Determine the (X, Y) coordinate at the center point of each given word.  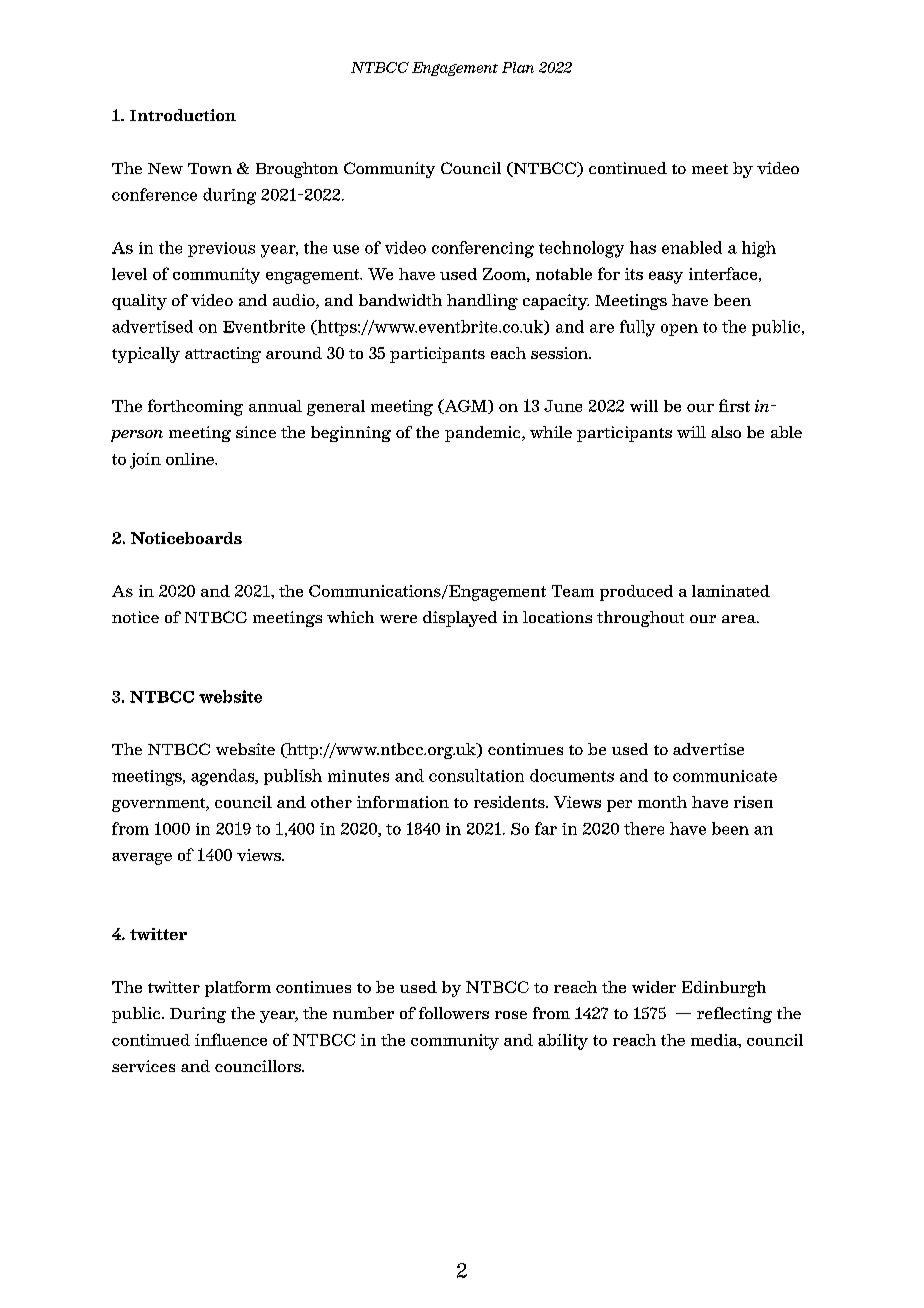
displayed (460, 619)
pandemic (484, 434)
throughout (640, 619)
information (403, 802)
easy (666, 277)
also (726, 432)
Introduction (183, 115)
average (142, 859)
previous (221, 249)
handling (482, 302)
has (643, 247)
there (644, 828)
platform (238, 989)
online (191, 459)
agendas (224, 777)
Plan (518, 67)
